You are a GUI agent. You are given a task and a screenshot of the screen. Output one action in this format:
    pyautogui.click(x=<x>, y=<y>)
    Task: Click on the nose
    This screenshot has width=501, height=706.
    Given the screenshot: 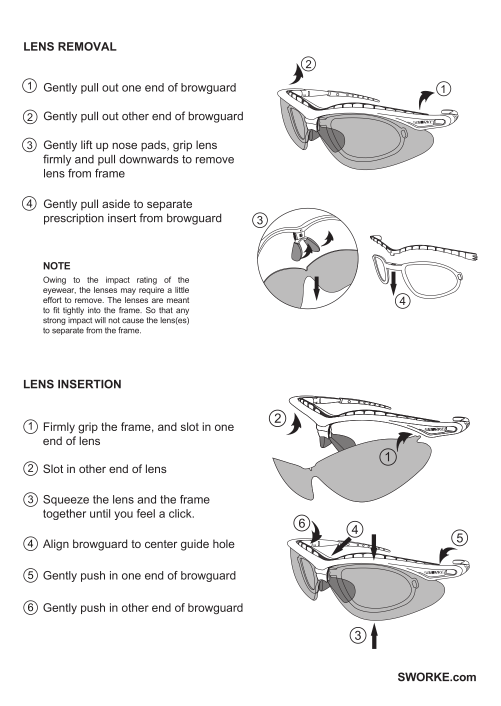 What is the action you would take?
    pyautogui.click(x=124, y=145)
